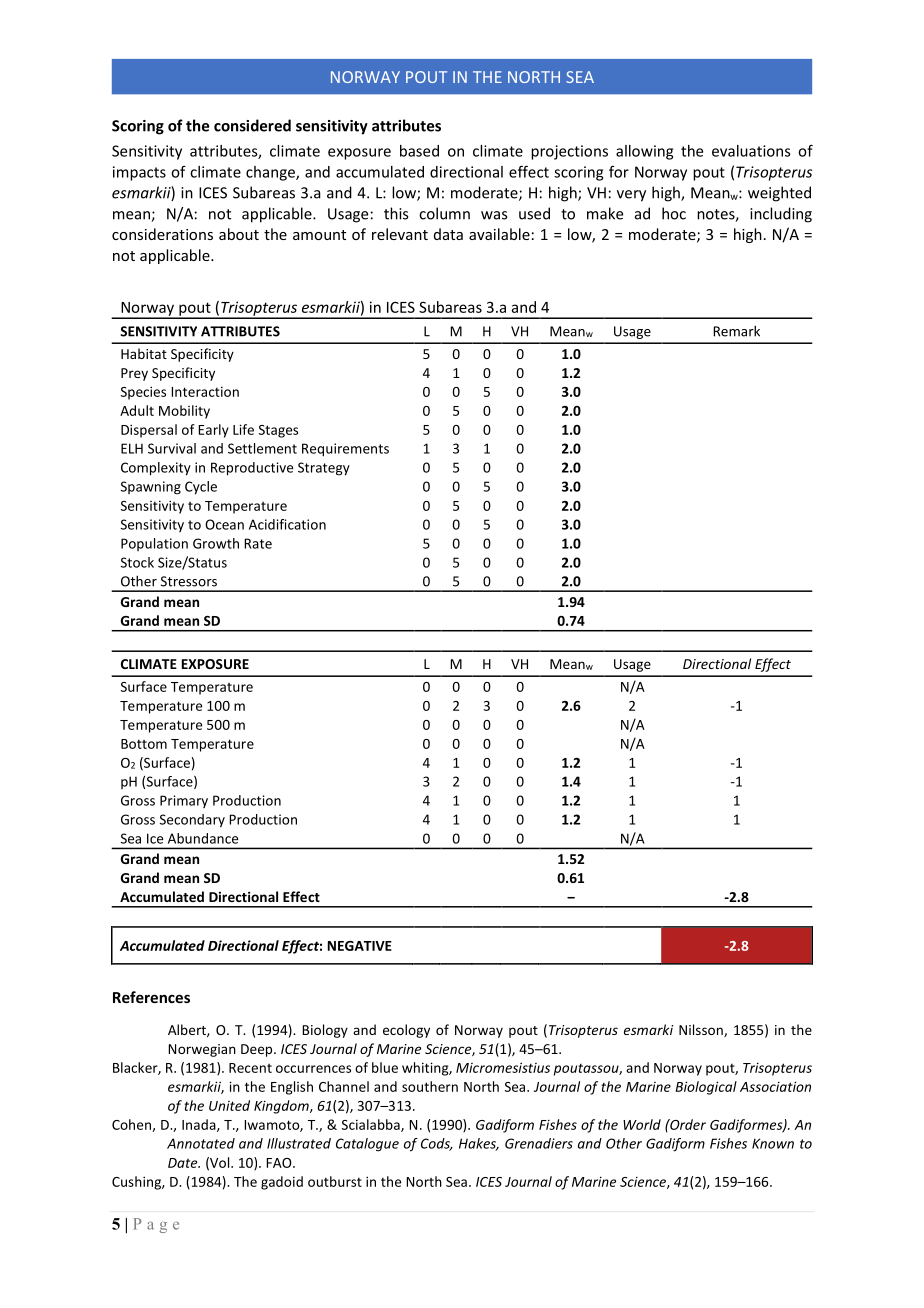 Image resolution: width=924 pixels, height=1308 pixels. What do you see at coordinates (252, 125) in the screenshot?
I see `considered` at bounding box center [252, 125].
